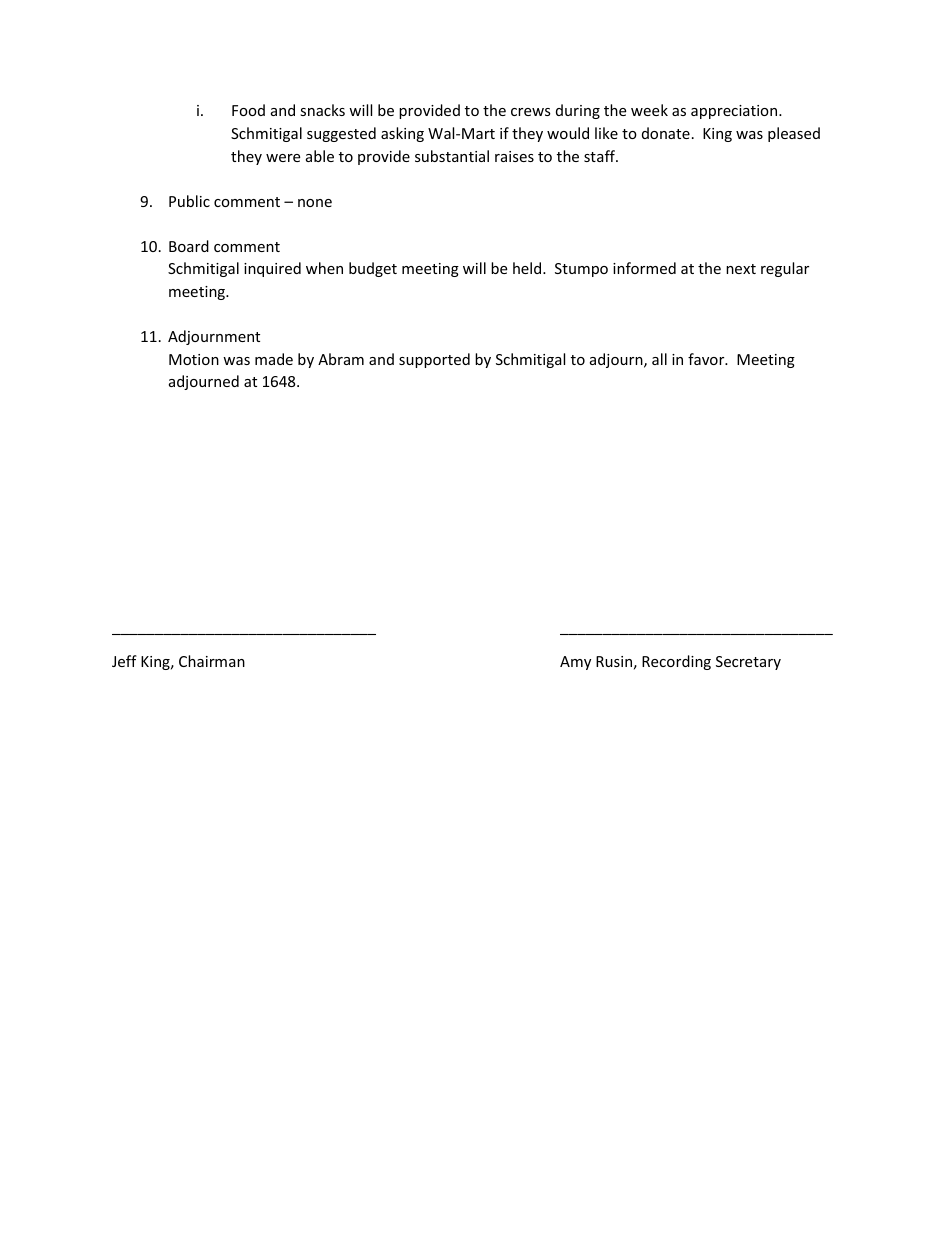  I want to click on Chairman, so click(212, 661).
